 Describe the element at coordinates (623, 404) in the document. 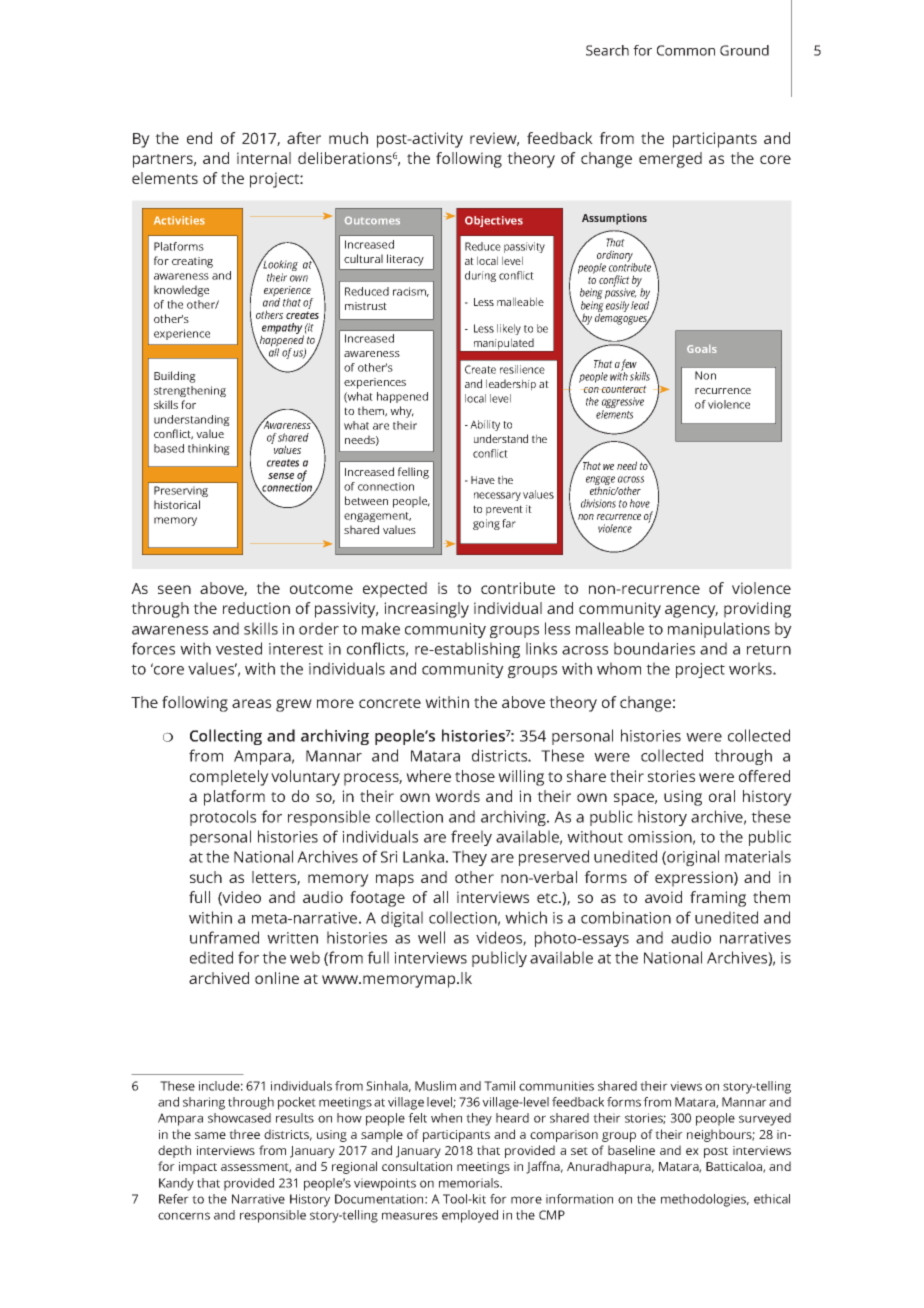

I see `aggressive` at that location.
